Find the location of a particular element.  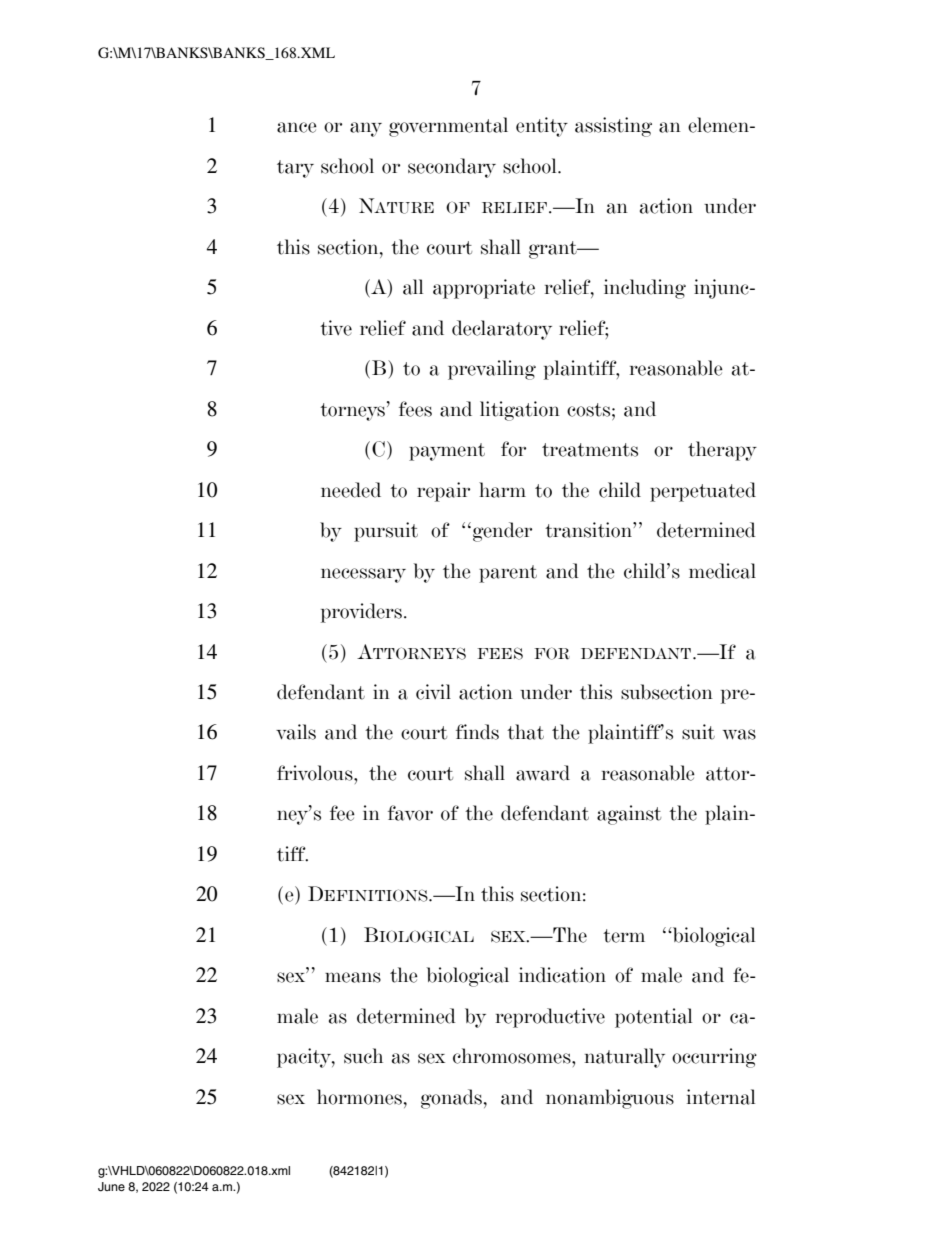

gonads is located at coordinates (451, 1099).
